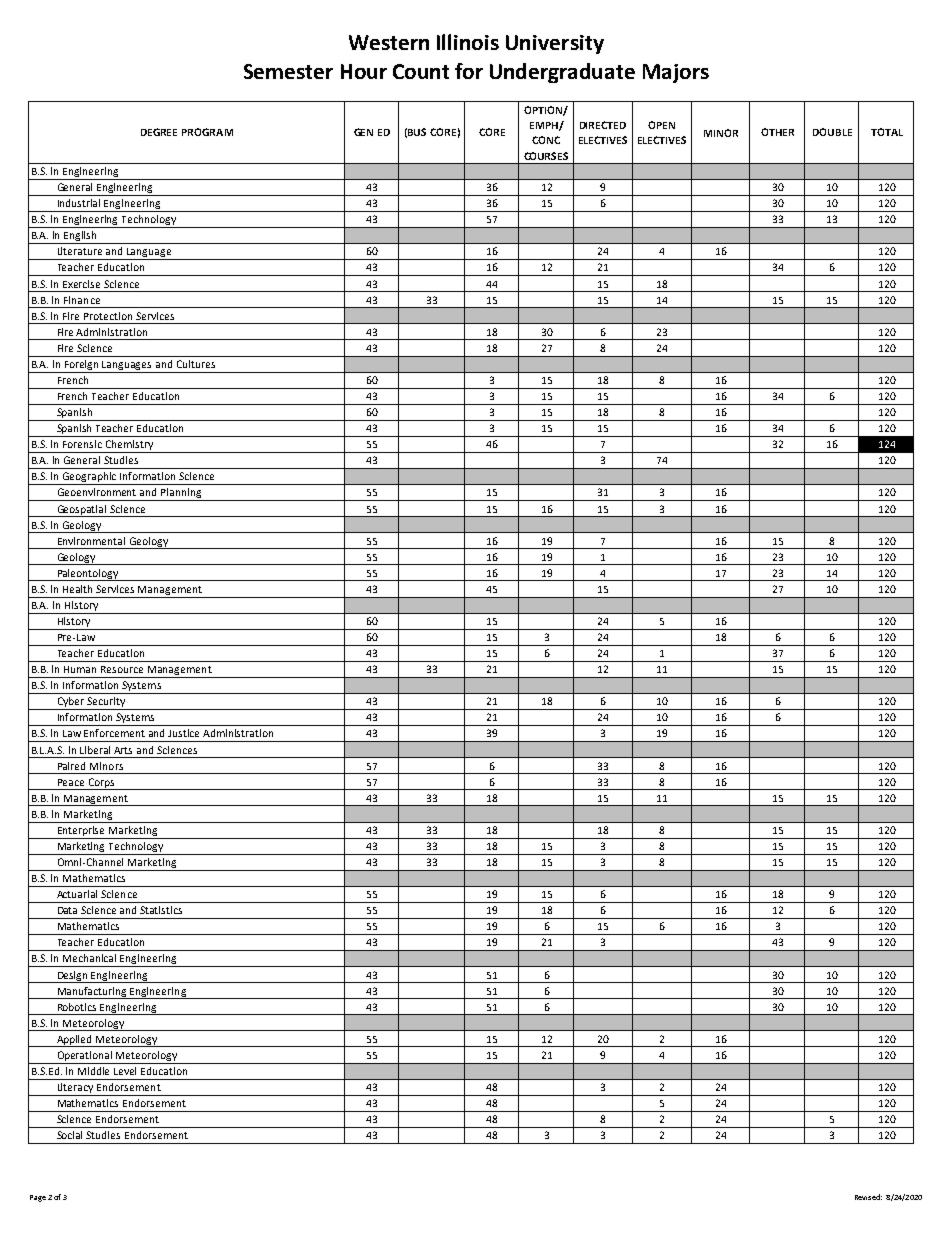 The width and height of the document is (952, 1233). What do you see at coordinates (75, 1089) in the document?
I see `Literacy` at bounding box center [75, 1089].
